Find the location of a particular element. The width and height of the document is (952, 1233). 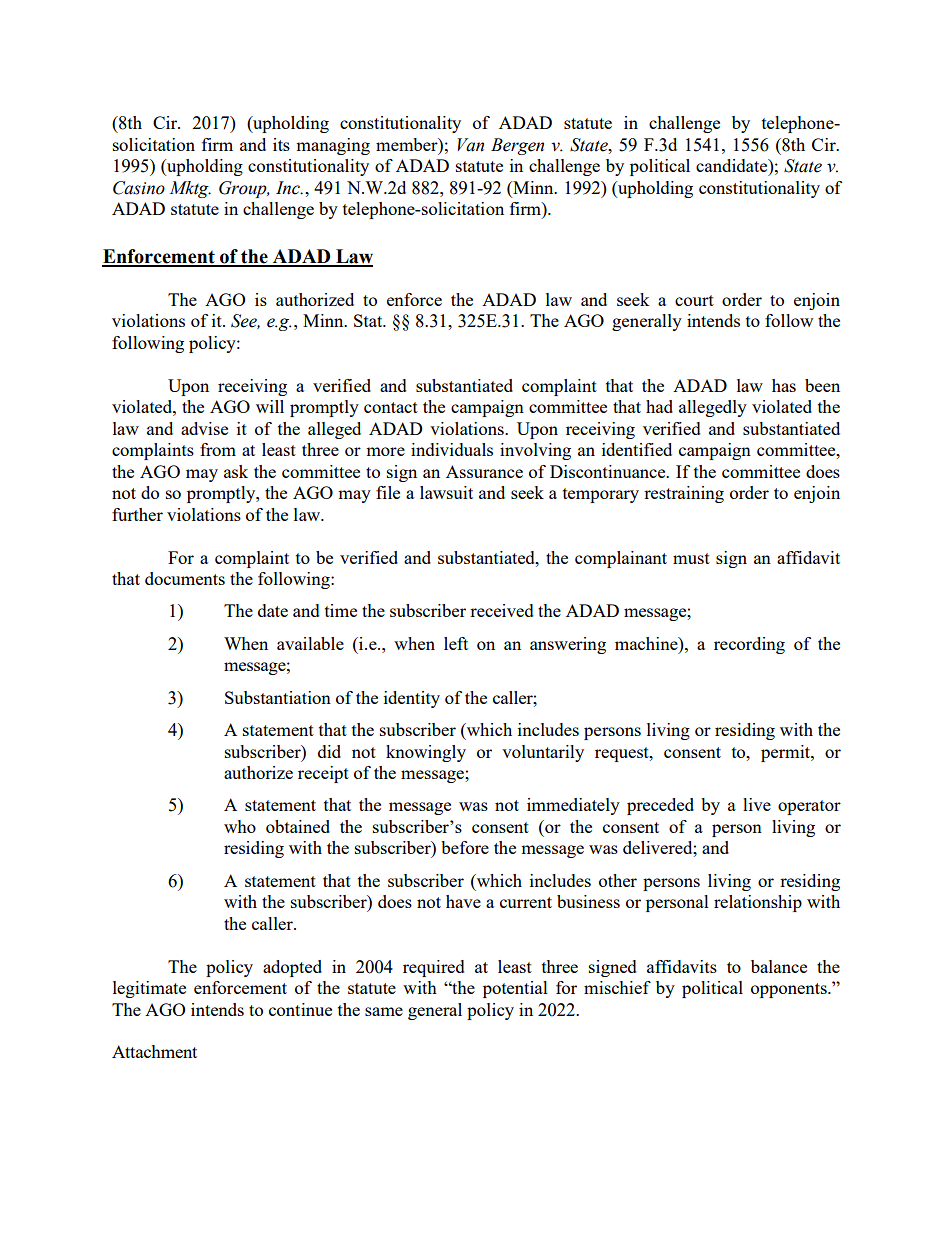

court is located at coordinates (694, 300).
